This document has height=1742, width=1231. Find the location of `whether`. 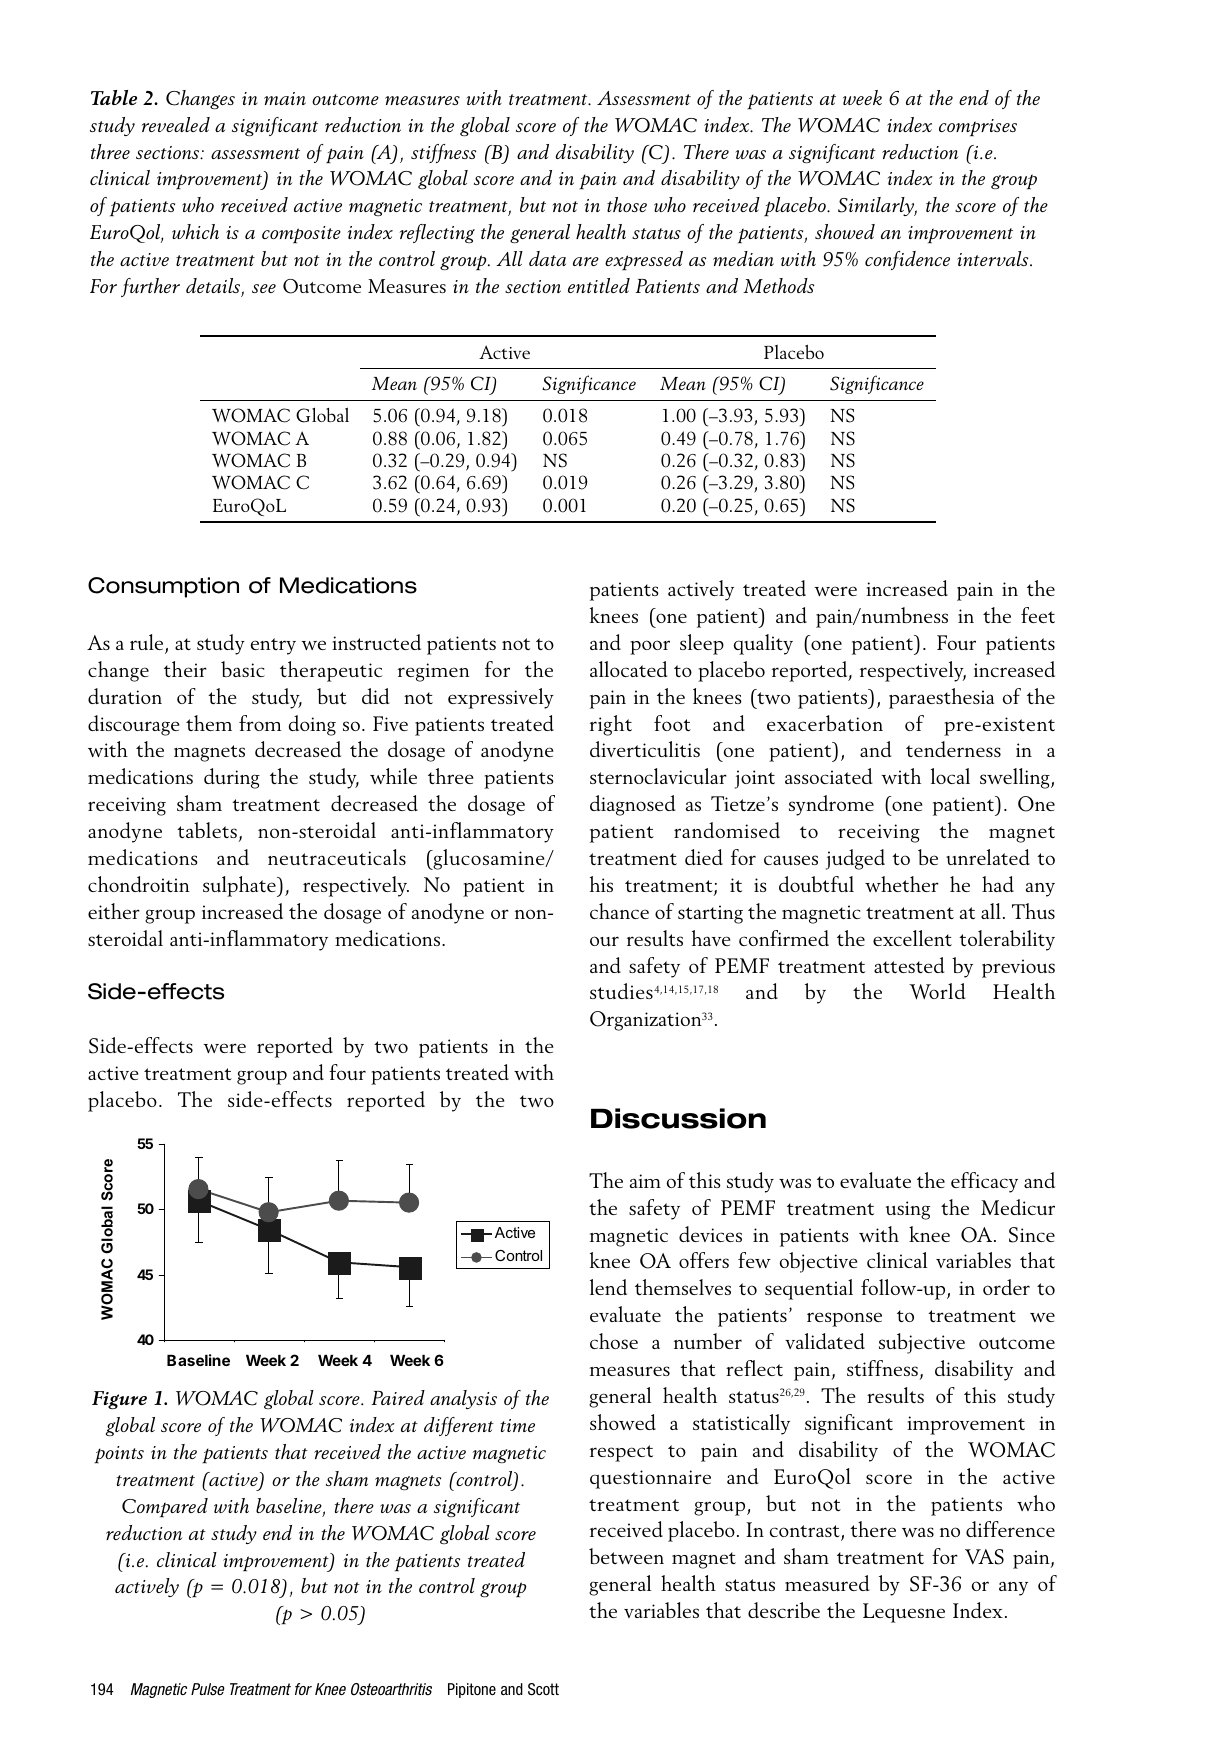

whether is located at coordinates (902, 884).
